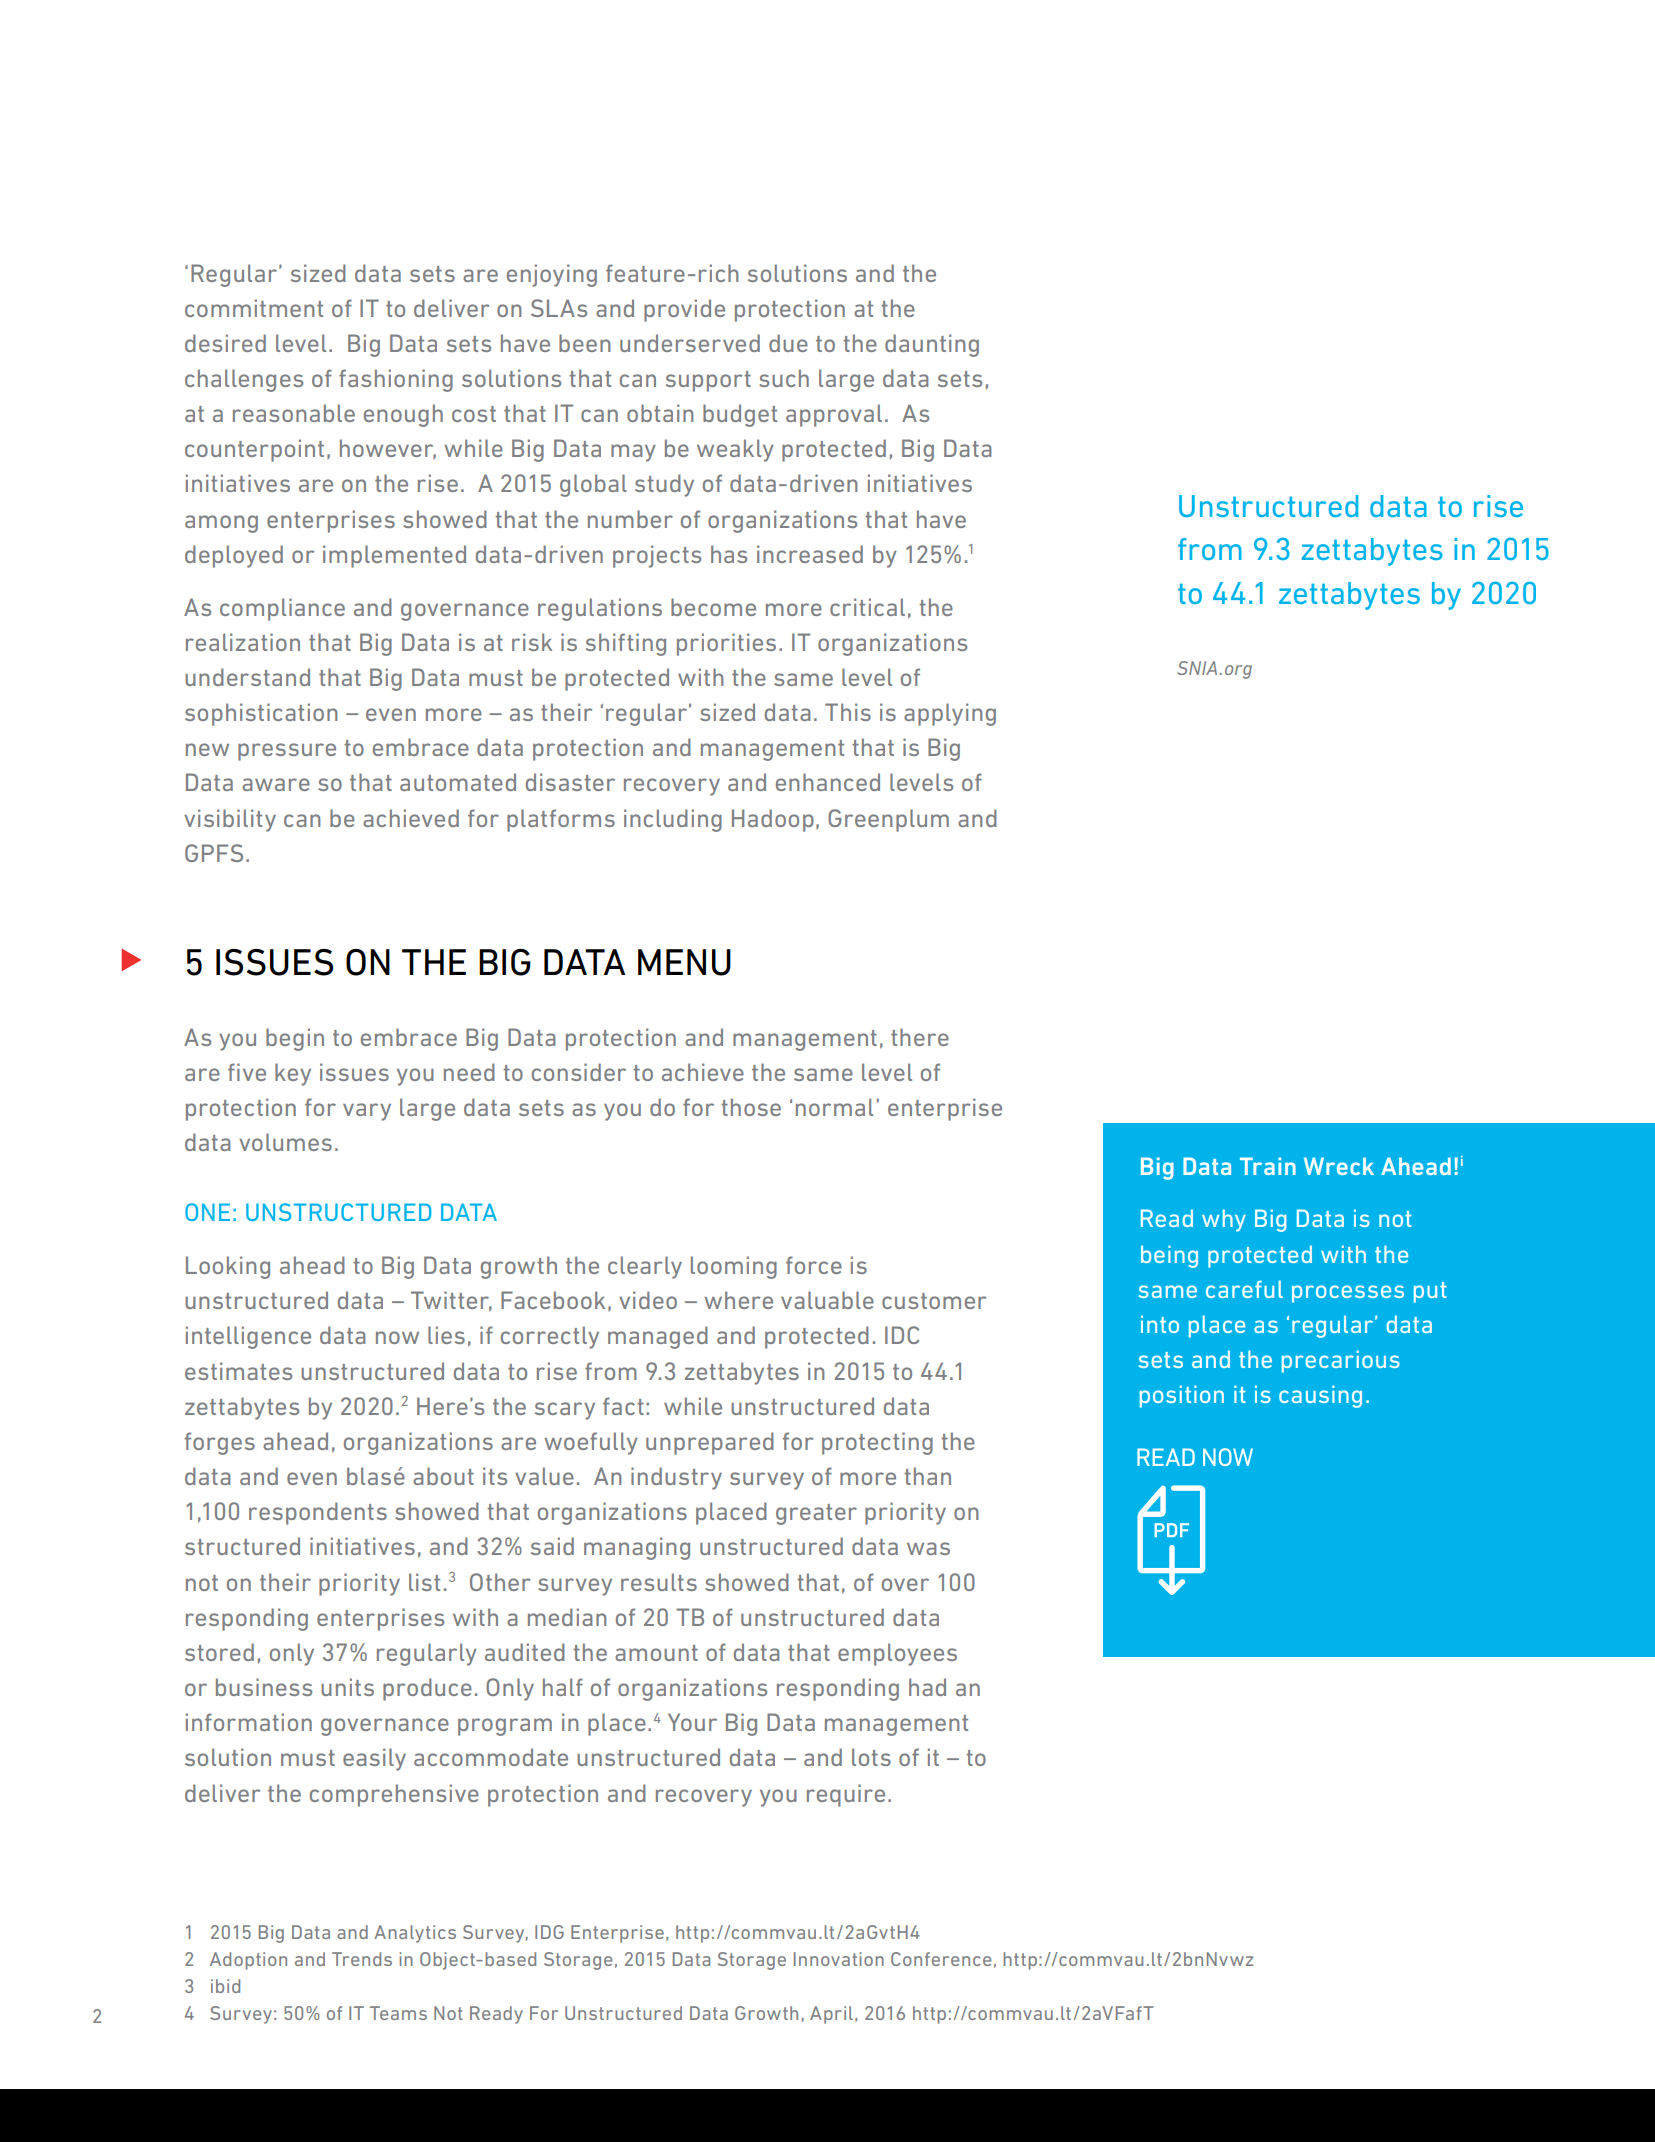 The image size is (1655, 2142). I want to click on applying, so click(950, 714).
